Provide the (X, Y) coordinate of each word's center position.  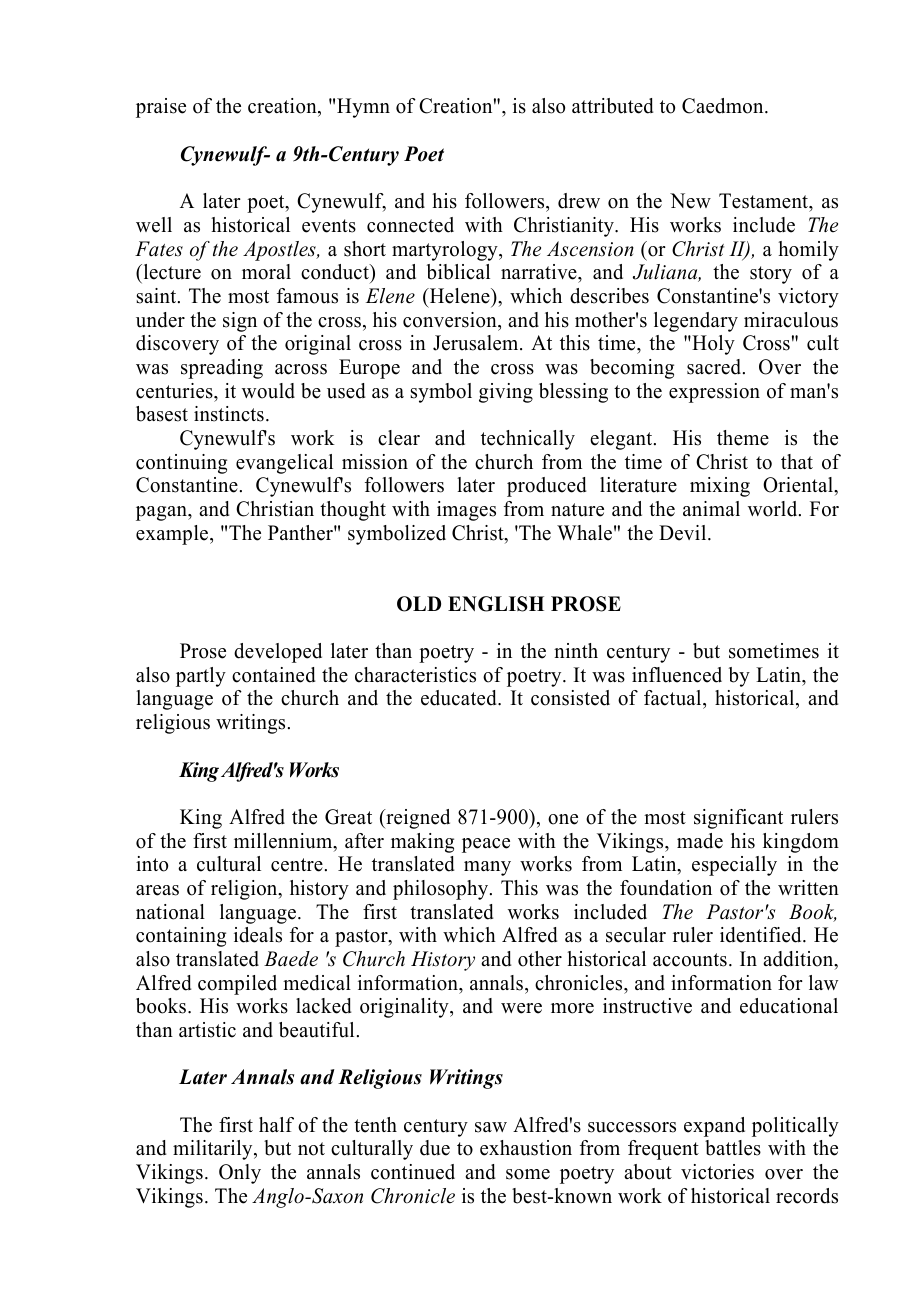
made (700, 841)
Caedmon (724, 106)
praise (161, 108)
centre (297, 865)
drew (579, 201)
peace (486, 845)
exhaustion (526, 1148)
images (466, 511)
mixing (720, 487)
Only (240, 1174)
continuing (181, 464)
